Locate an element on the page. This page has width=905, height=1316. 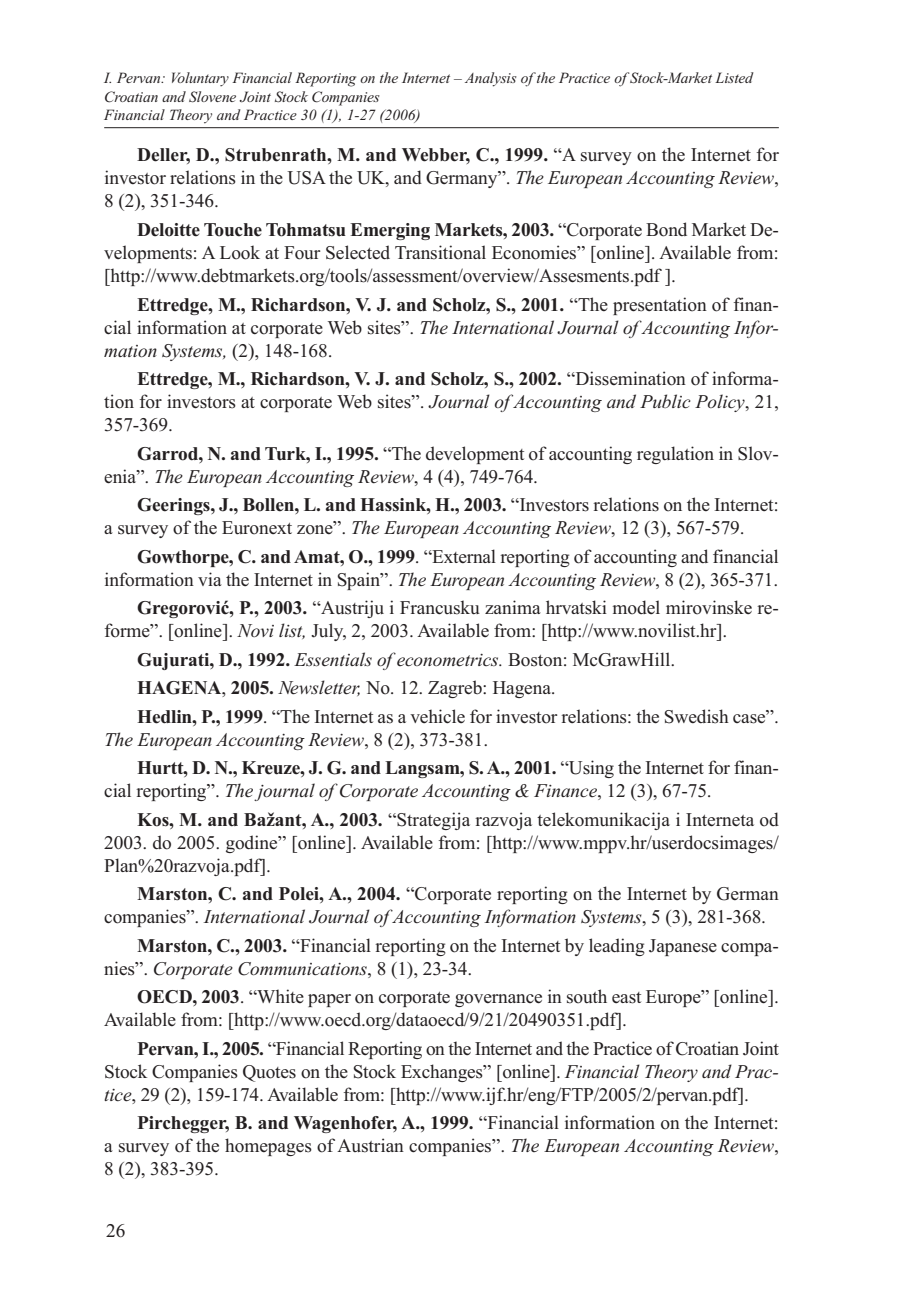
zone is located at coordinates (316, 529).
